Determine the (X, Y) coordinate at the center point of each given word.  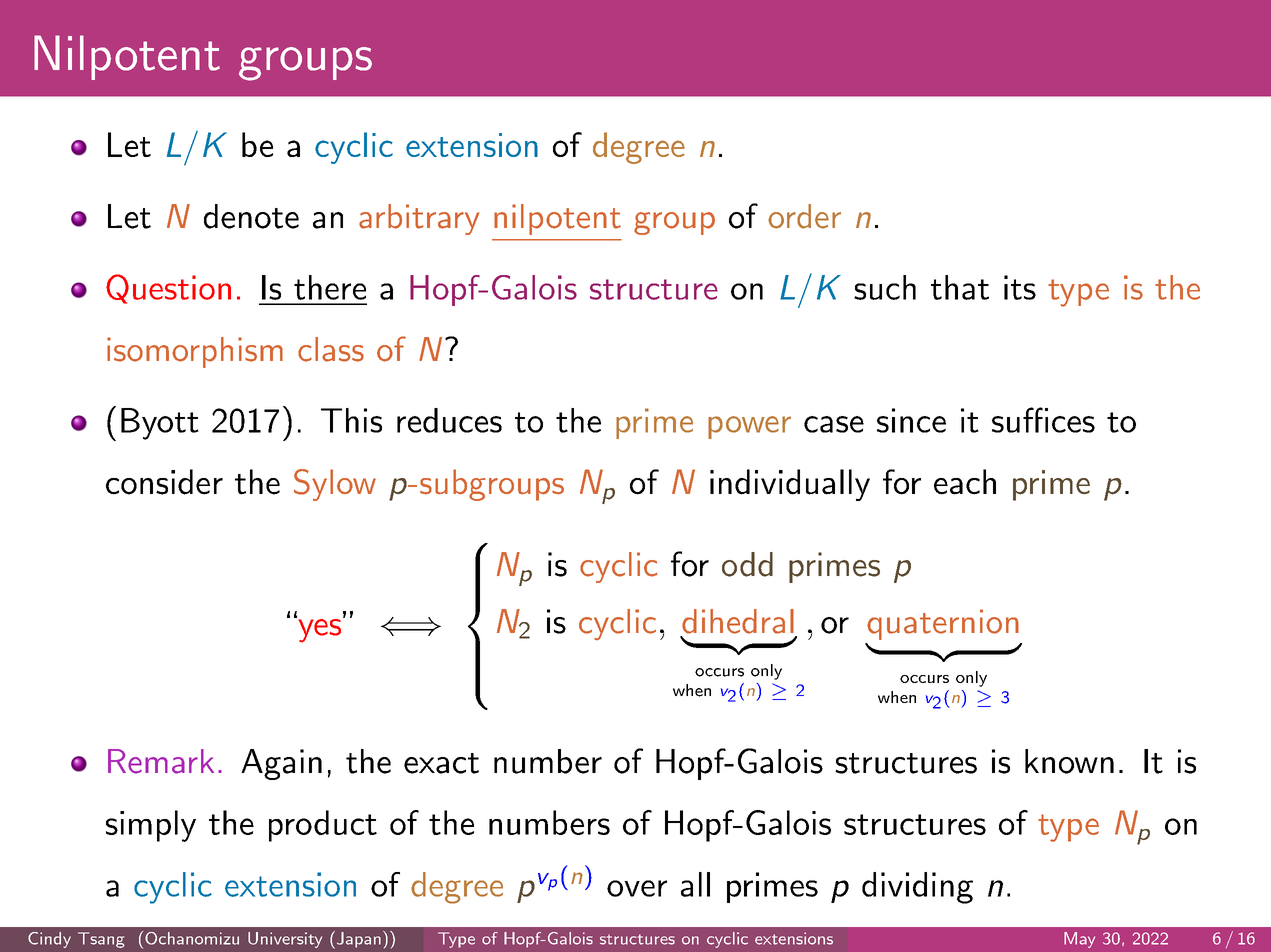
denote (251, 216)
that (960, 287)
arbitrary (419, 219)
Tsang (101, 940)
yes (320, 630)
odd (747, 564)
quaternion (943, 624)
